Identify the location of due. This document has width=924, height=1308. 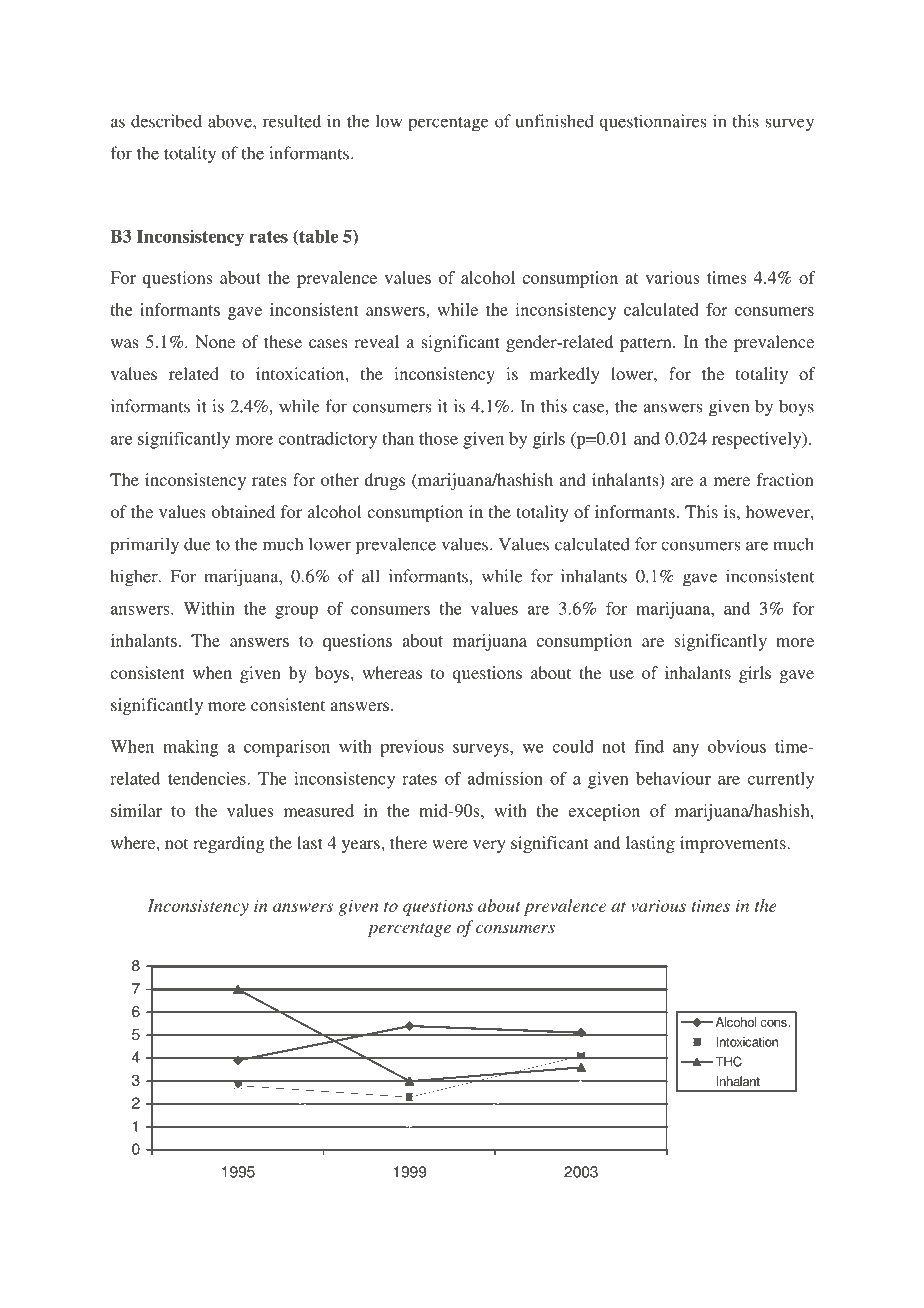
(197, 544).
